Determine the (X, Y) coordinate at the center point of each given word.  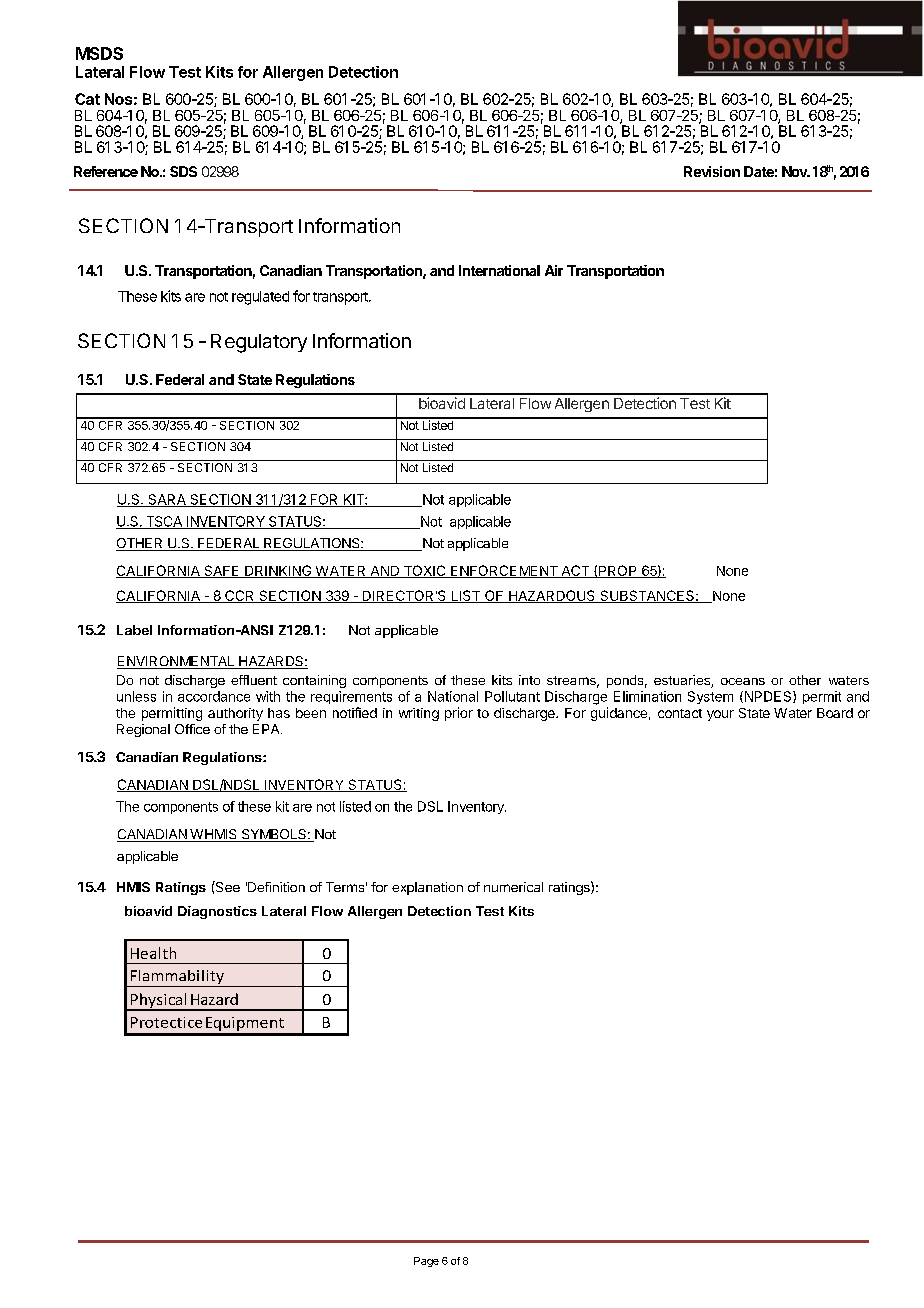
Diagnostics (217, 912)
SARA (167, 500)
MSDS (99, 53)
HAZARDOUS (552, 596)
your (720, 715)
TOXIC (424, 571)
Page (426, 1262)
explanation (427, 888)
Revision (712, 171)
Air (554, 270)
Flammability (177, 978)
